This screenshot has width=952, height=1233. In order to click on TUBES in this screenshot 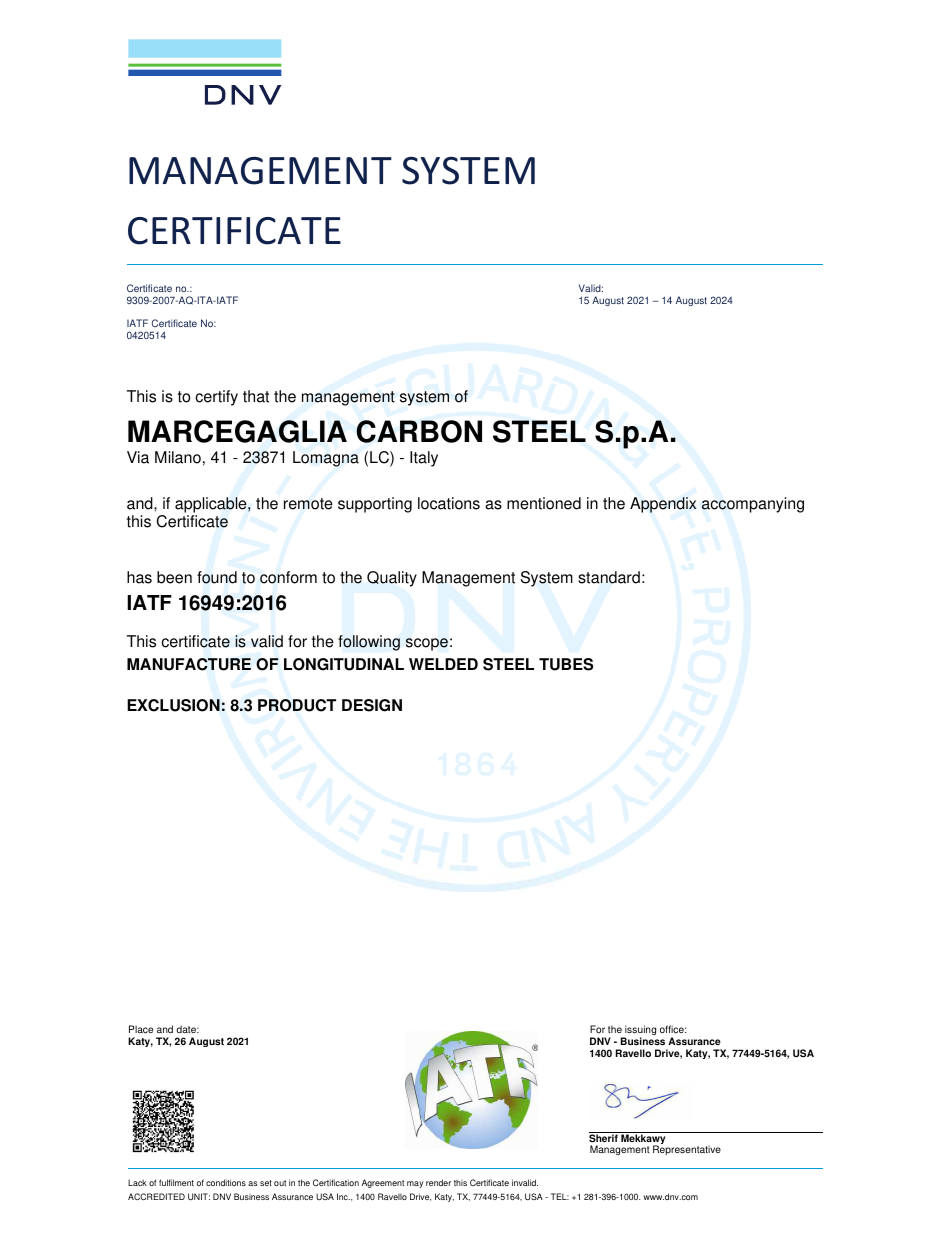, I will do `click(566, 664)`.
